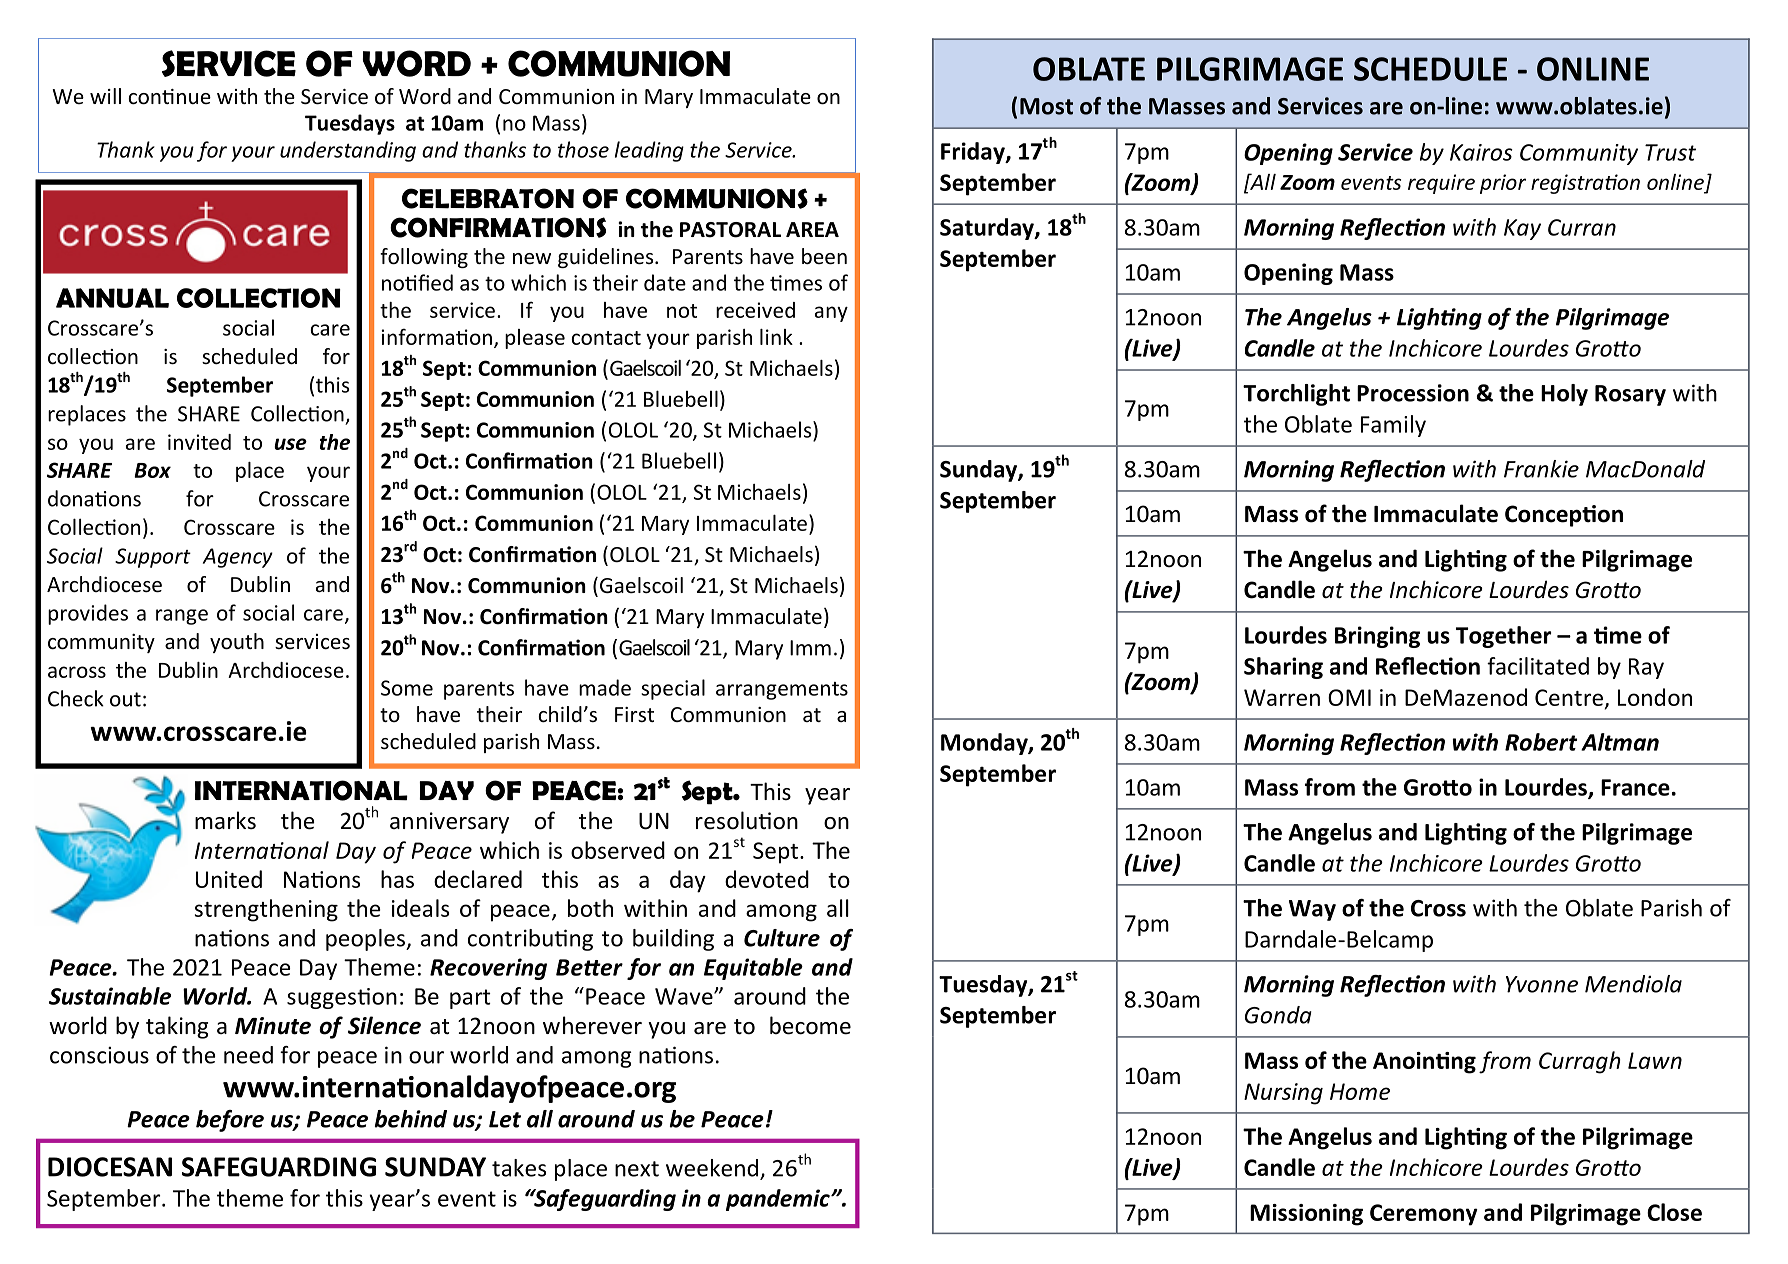 This screenshot has height=1264, width=1788. Describe the element at coordinates (747, 820) in the screenshot. I see `resolution` at that location.
